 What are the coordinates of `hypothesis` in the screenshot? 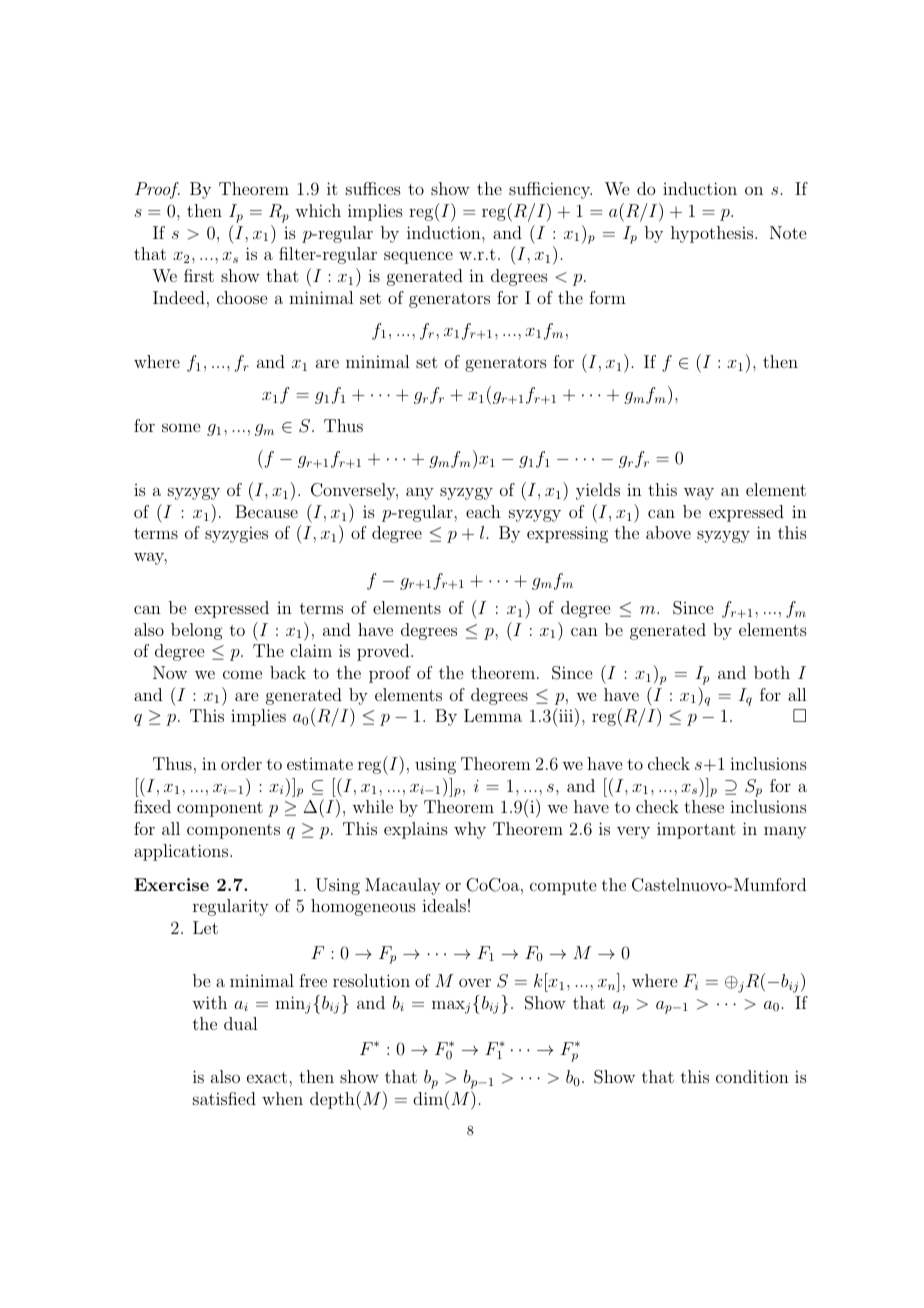 It's located at (713, 234).
